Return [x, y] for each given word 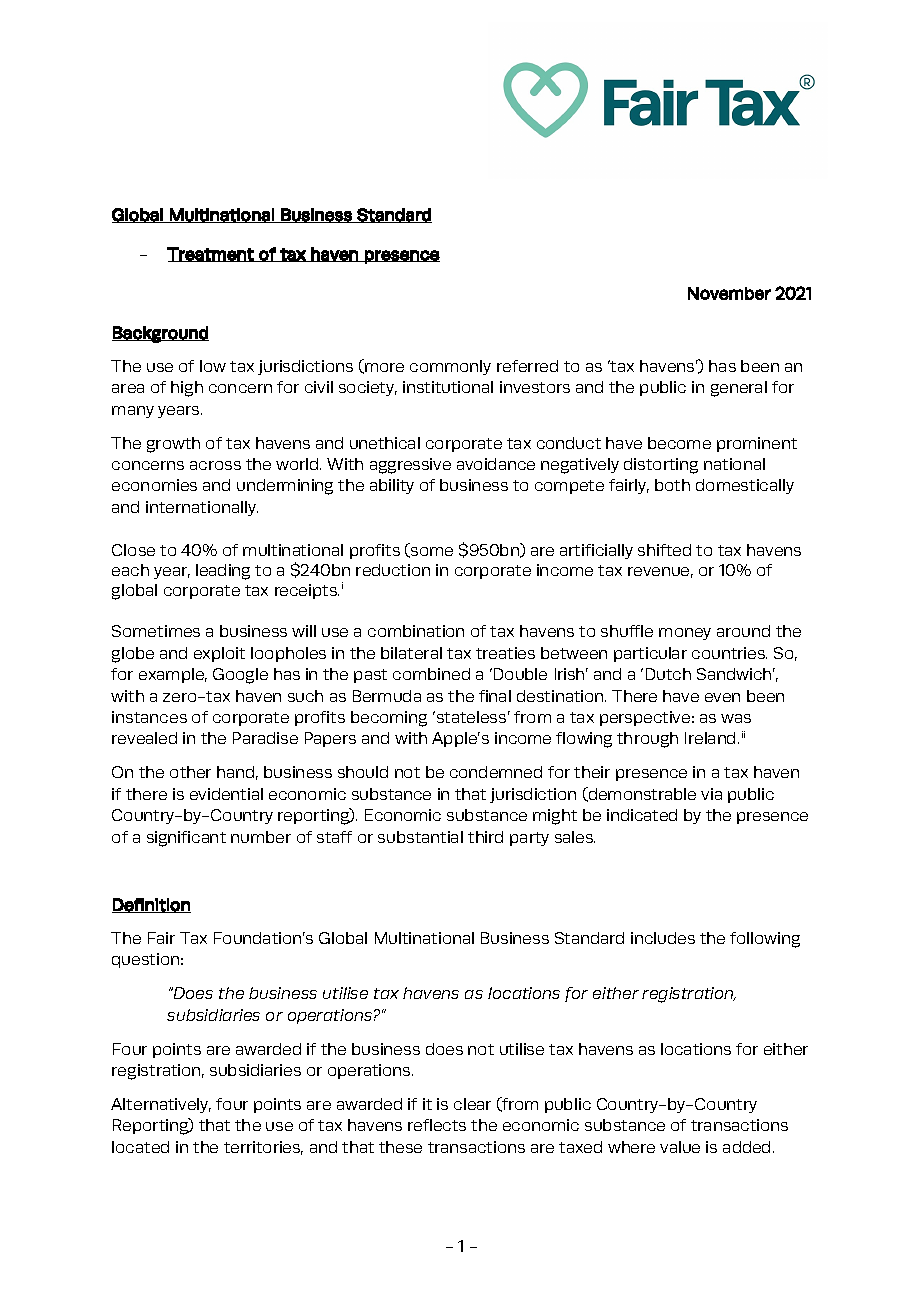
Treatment [211, 254]
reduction [393, 570]
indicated [642, 815]
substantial [420, 837]
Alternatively [161, 1105]
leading [223, 572]
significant [186, 839]
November [729, 293]
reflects [437, 1125]
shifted [664, 550]
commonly [450, 367]
